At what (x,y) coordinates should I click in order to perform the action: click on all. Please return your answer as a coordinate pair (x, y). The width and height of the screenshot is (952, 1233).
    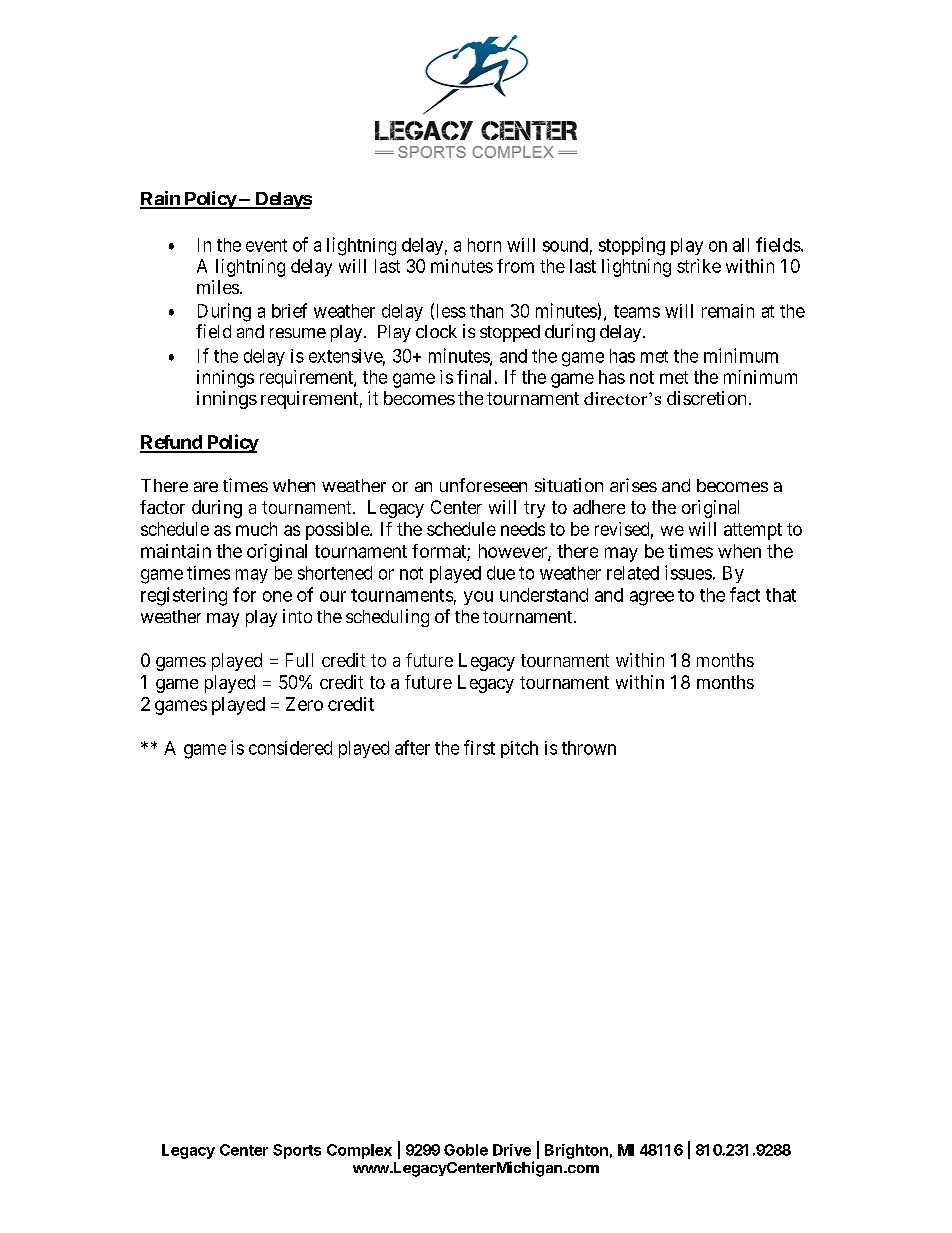
    Looking at the image, I should click on (741, 245).
